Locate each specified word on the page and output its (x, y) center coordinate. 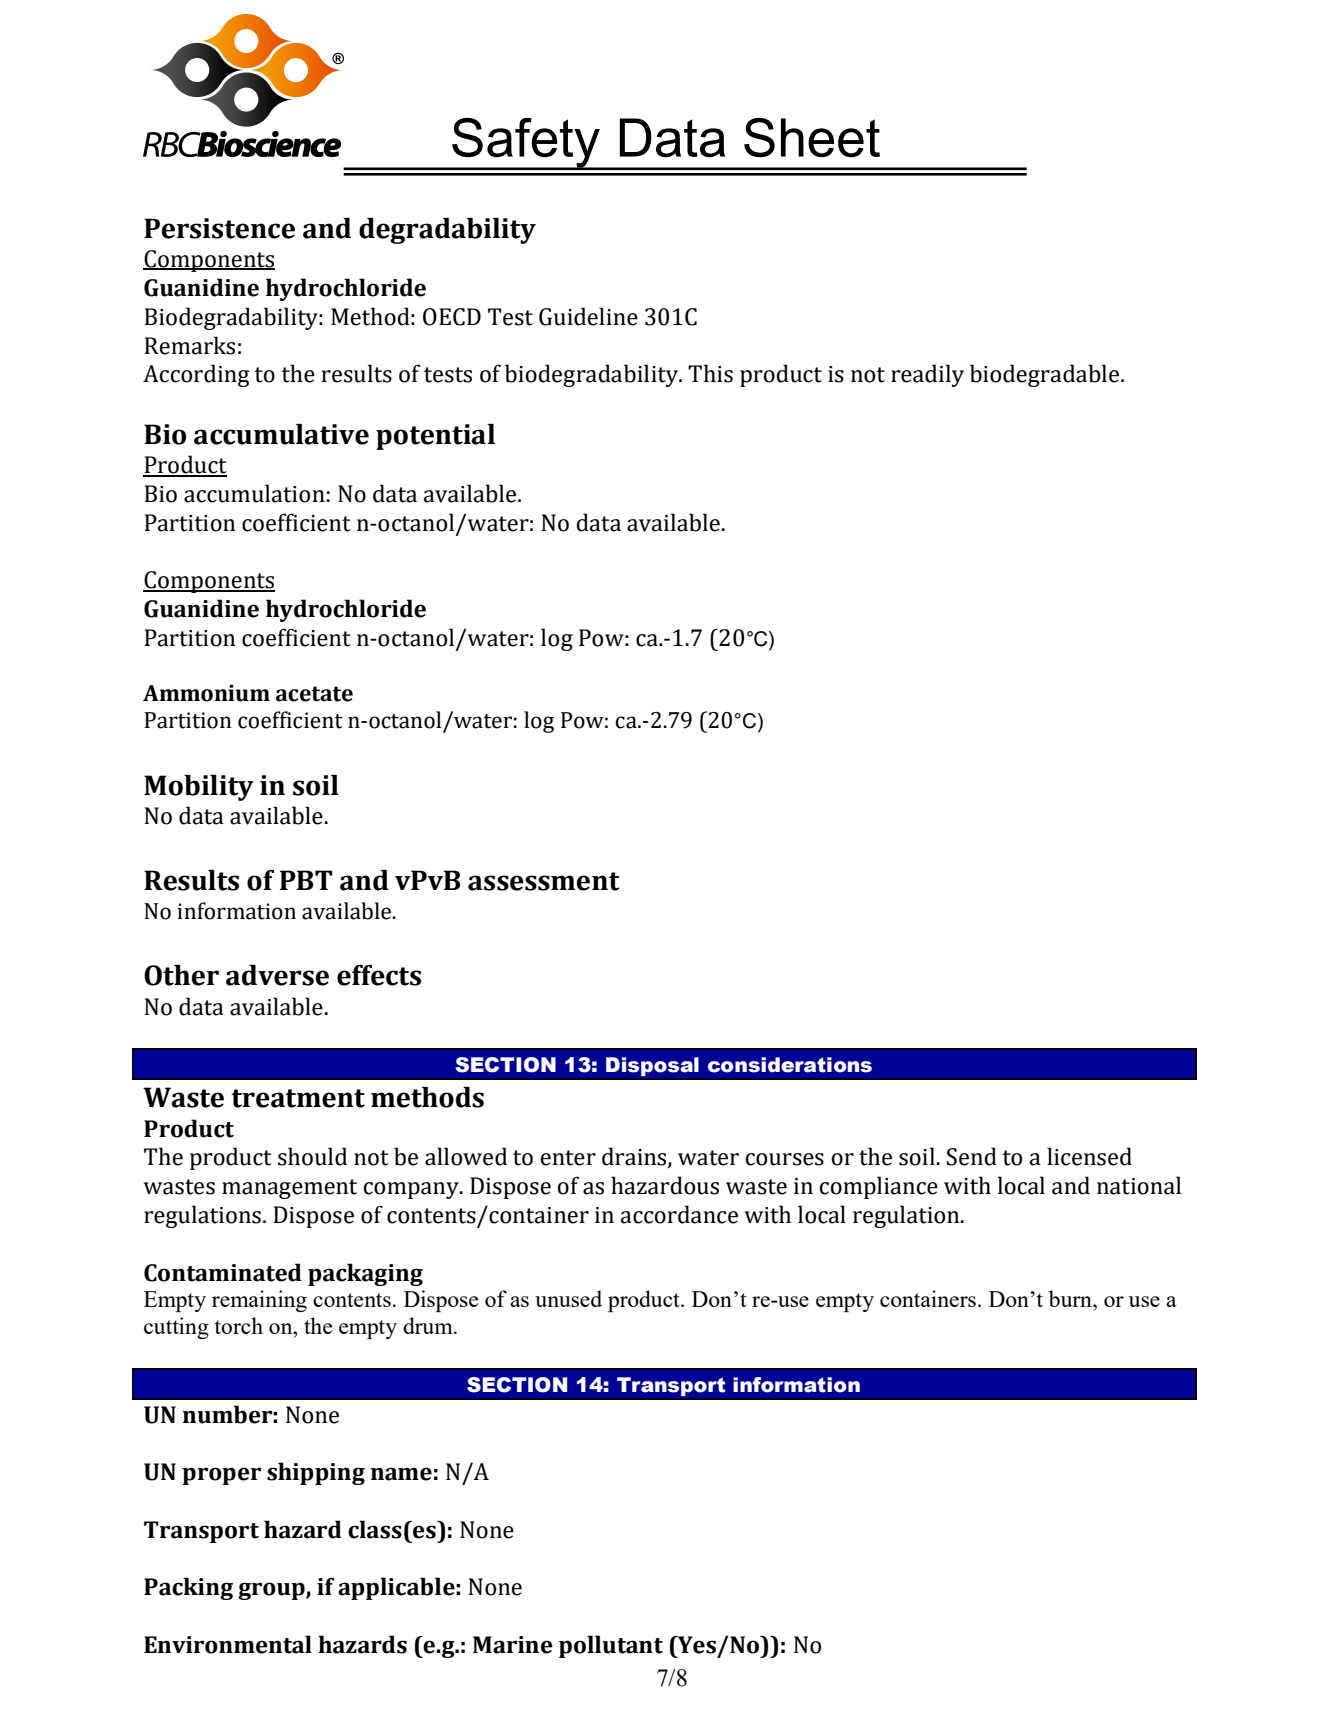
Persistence (219, 228)
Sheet (812, 137)
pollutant (611, 1646)
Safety (526, 144)
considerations (790, 1065)
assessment (544, 881)
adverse (277, 975)
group (272, 1591)
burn (1071, 1298)
